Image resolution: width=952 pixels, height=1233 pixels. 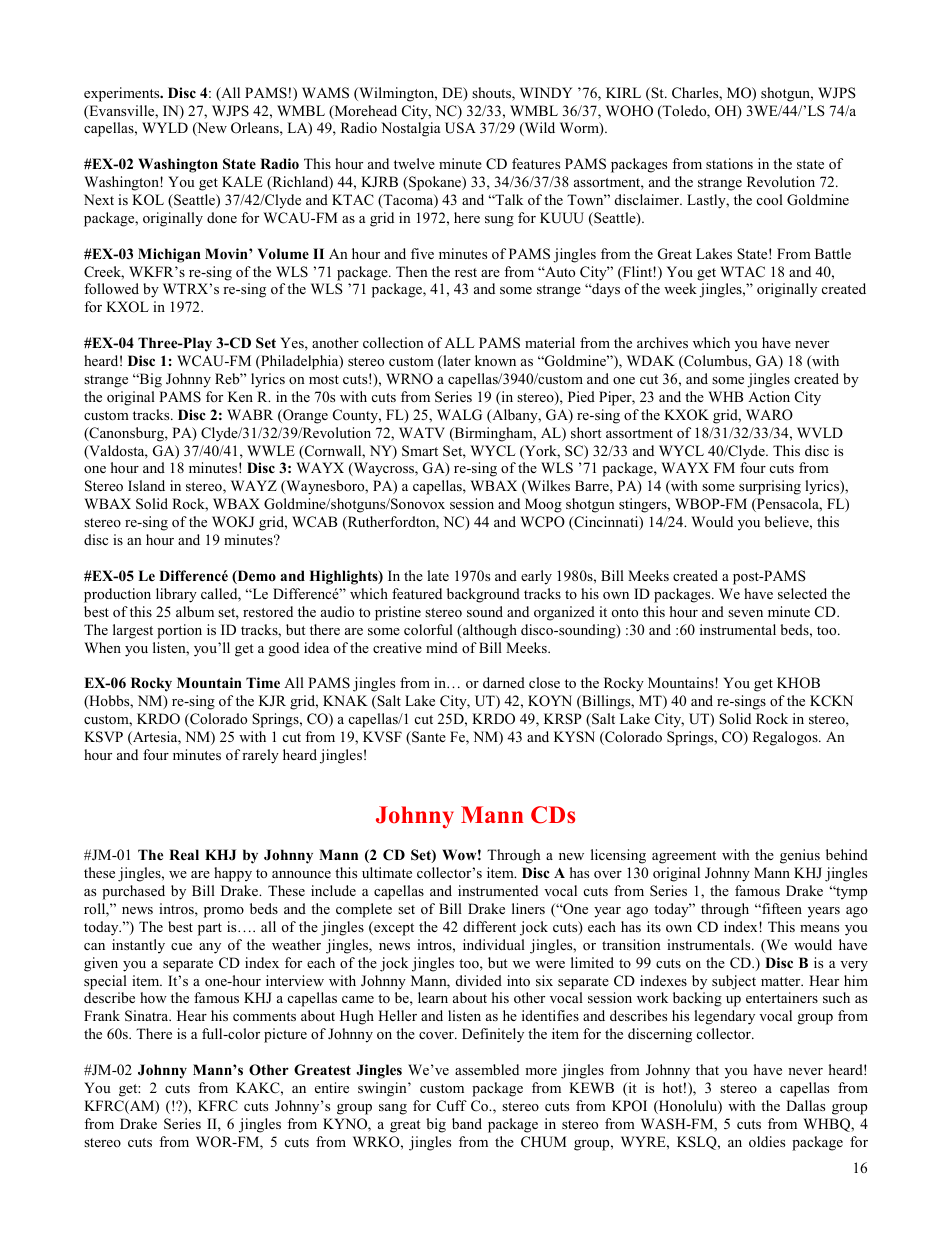 What do you see at coordinates (195, 611) in the screenshot?
I see `album` at bounding box center [195, 611].
